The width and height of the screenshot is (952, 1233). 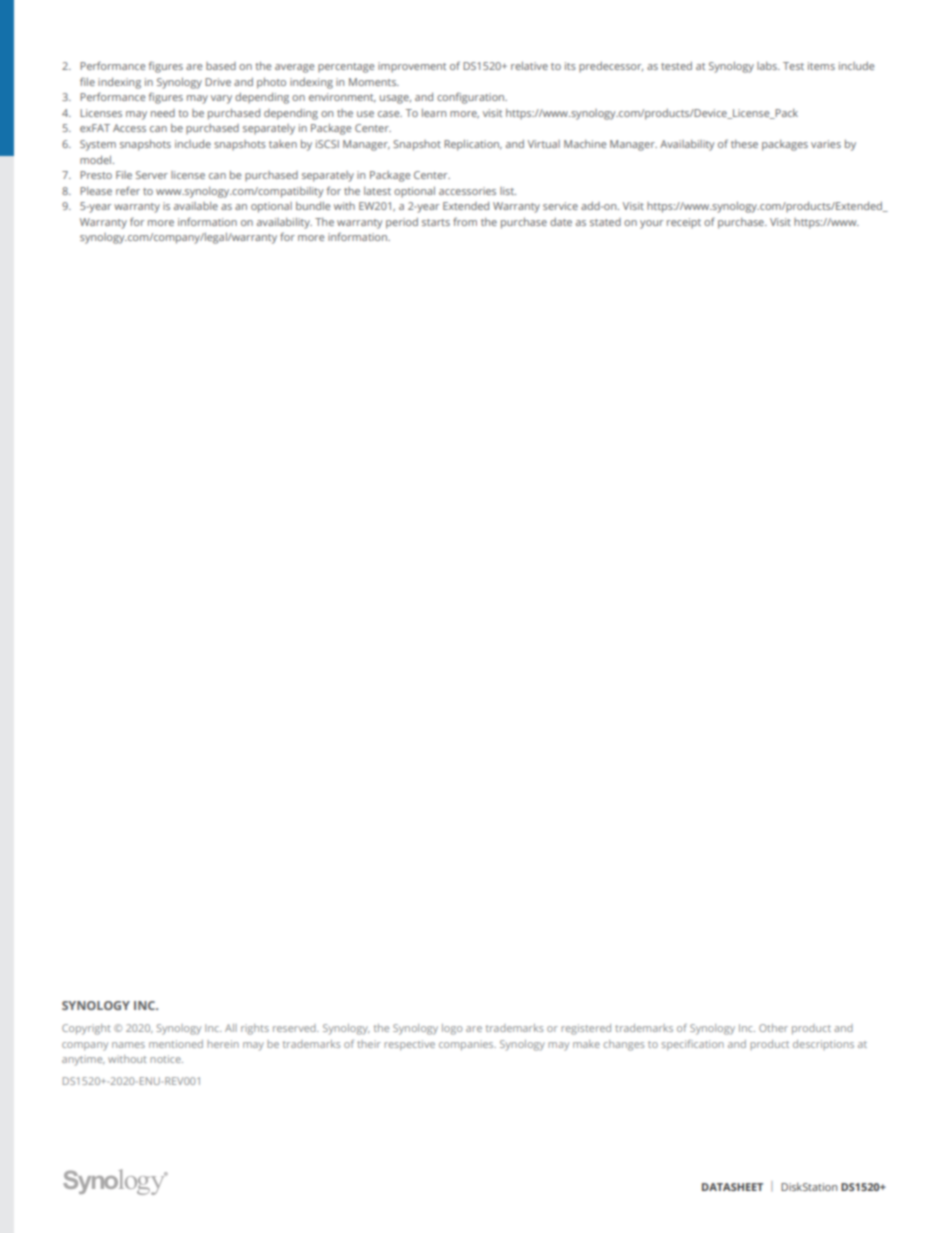 What do you see at coordinates (472, 98) in the screenshot?
I see `configuration` at bounding box center [472, 98].
